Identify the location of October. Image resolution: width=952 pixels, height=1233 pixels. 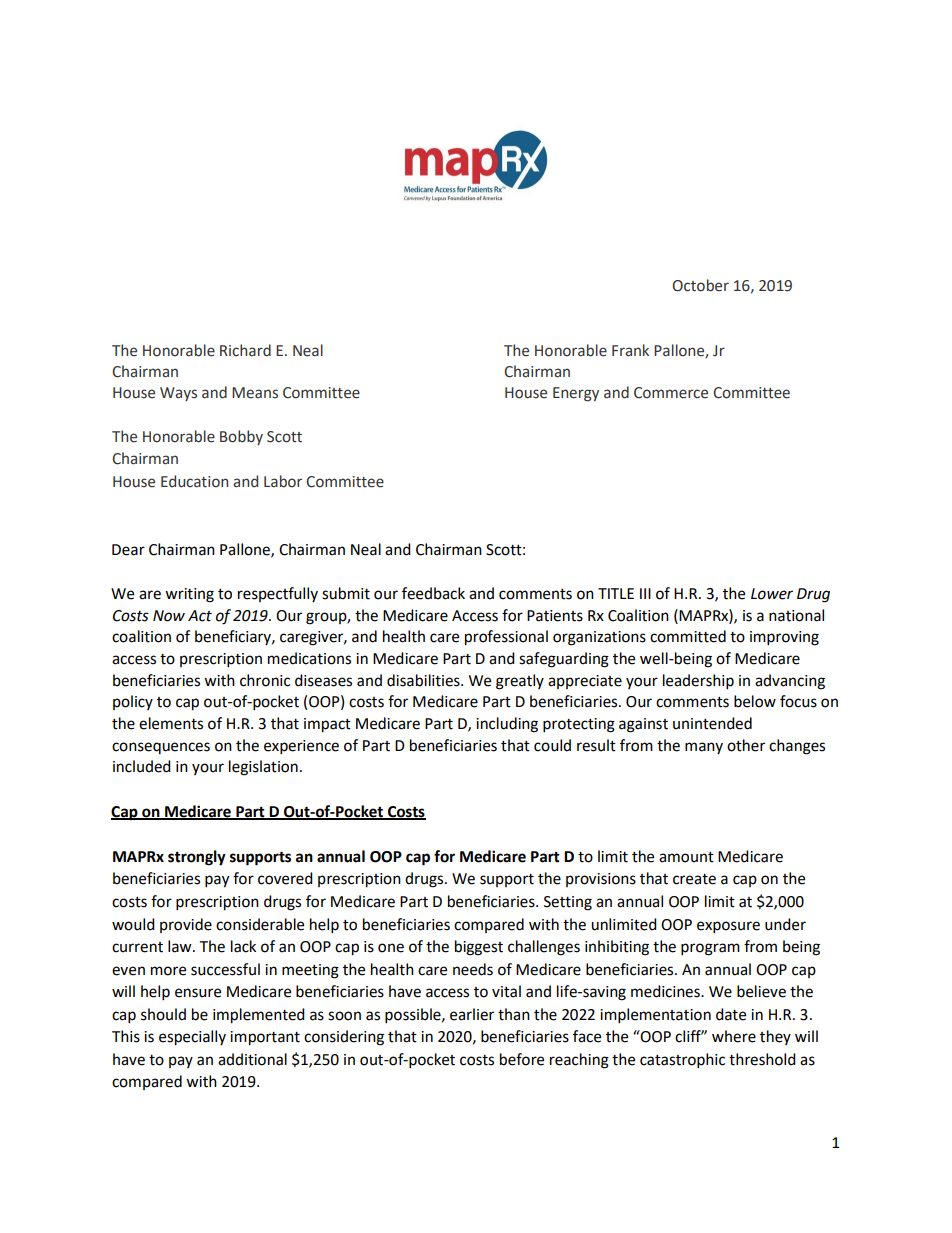
(700, 285).
